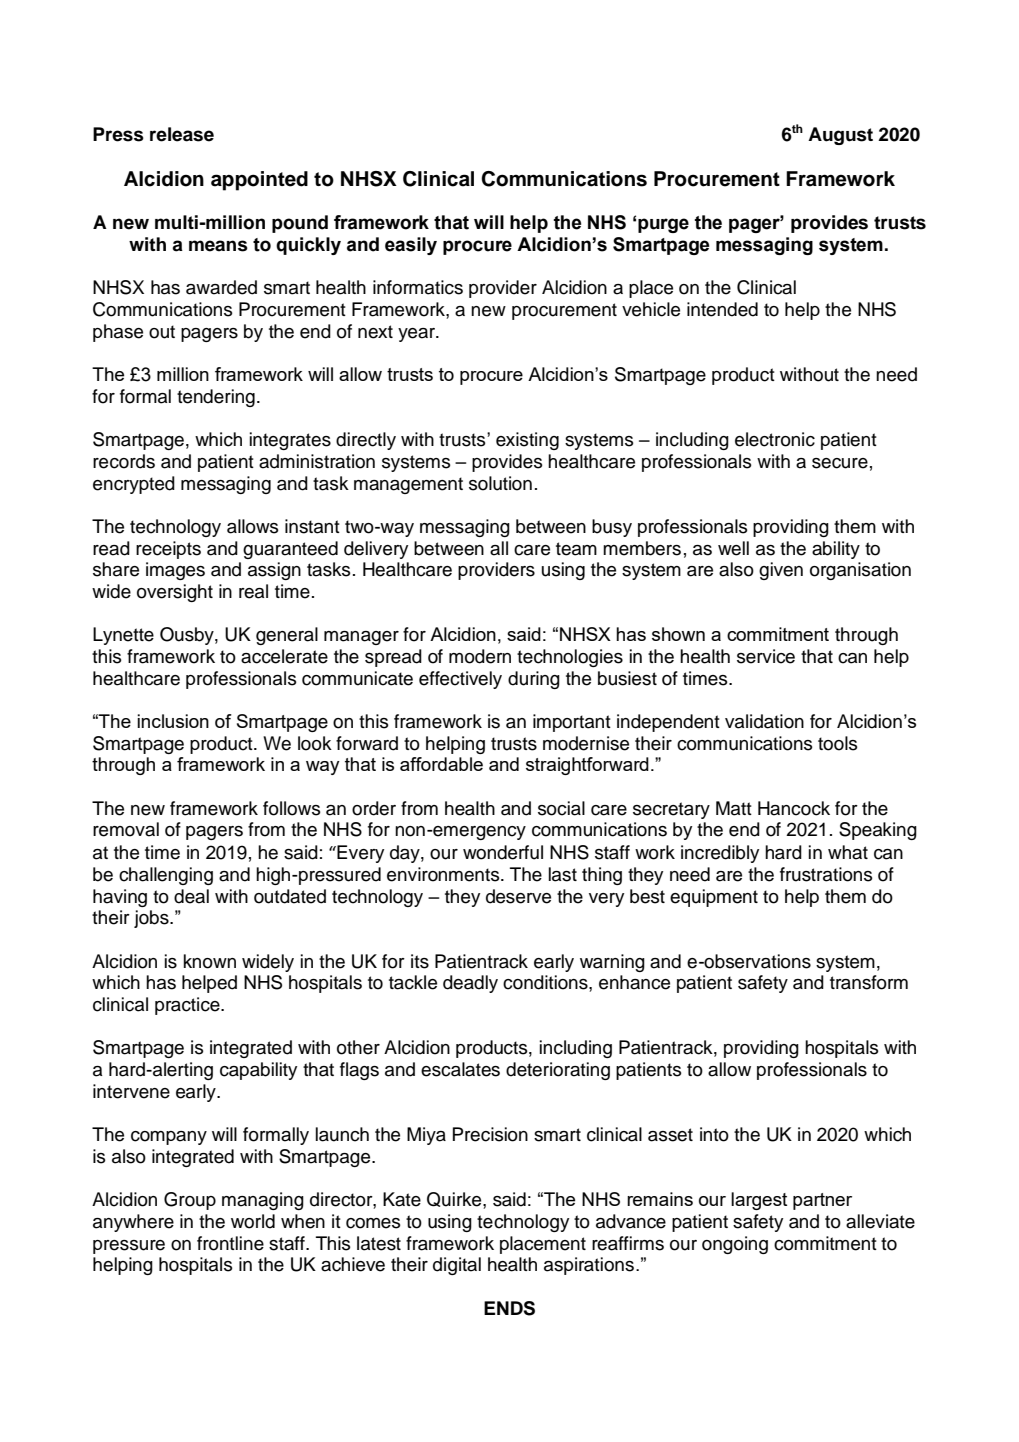 The image size is (1019, 1442). Describe the element at coordinates (527, 441) in the screenshot. I see `existing` at that location.
